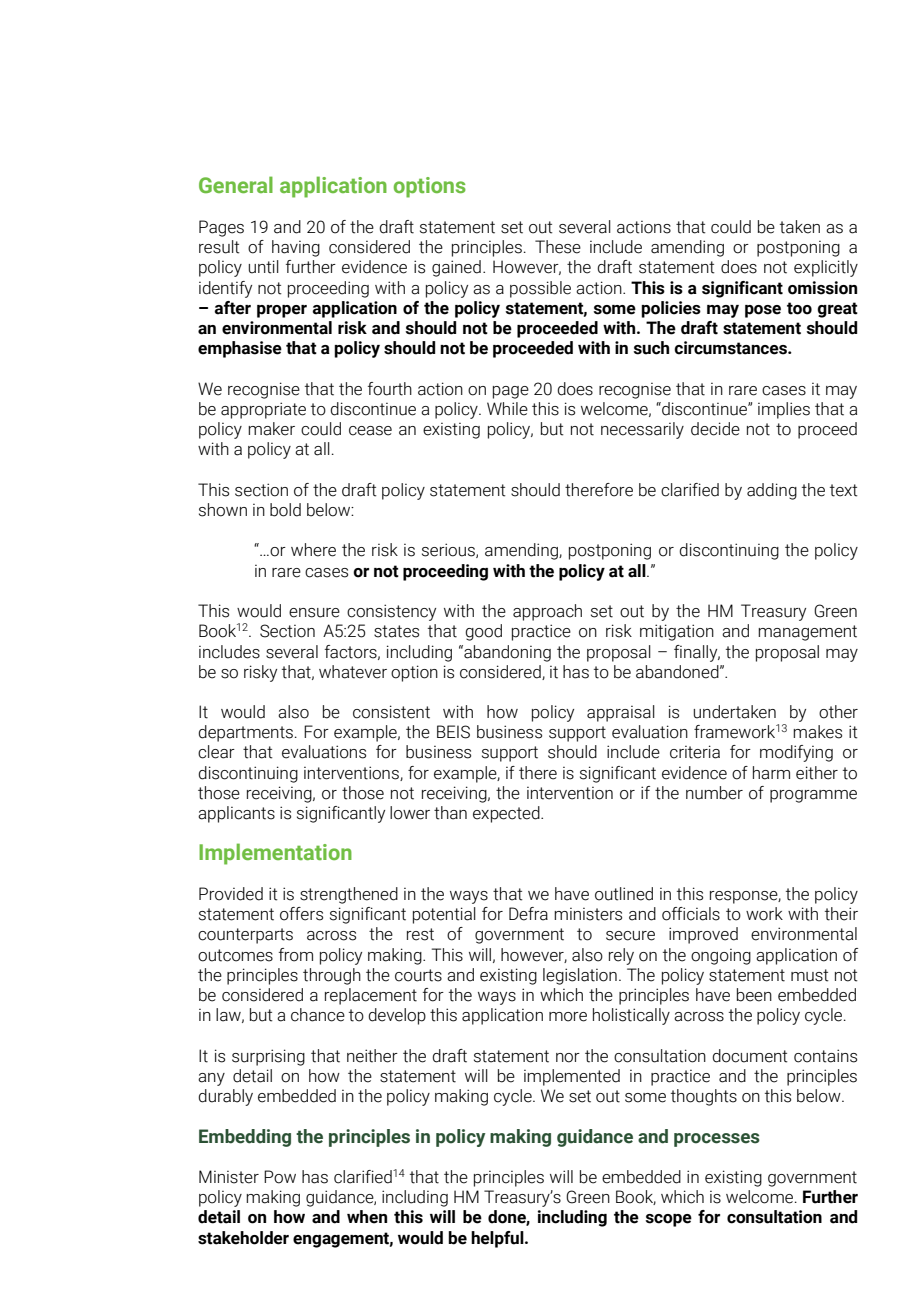  What do you see at coordinates (826, 268) in the screenshot?
I see `explicitly` at bounding box center [826, 268].
